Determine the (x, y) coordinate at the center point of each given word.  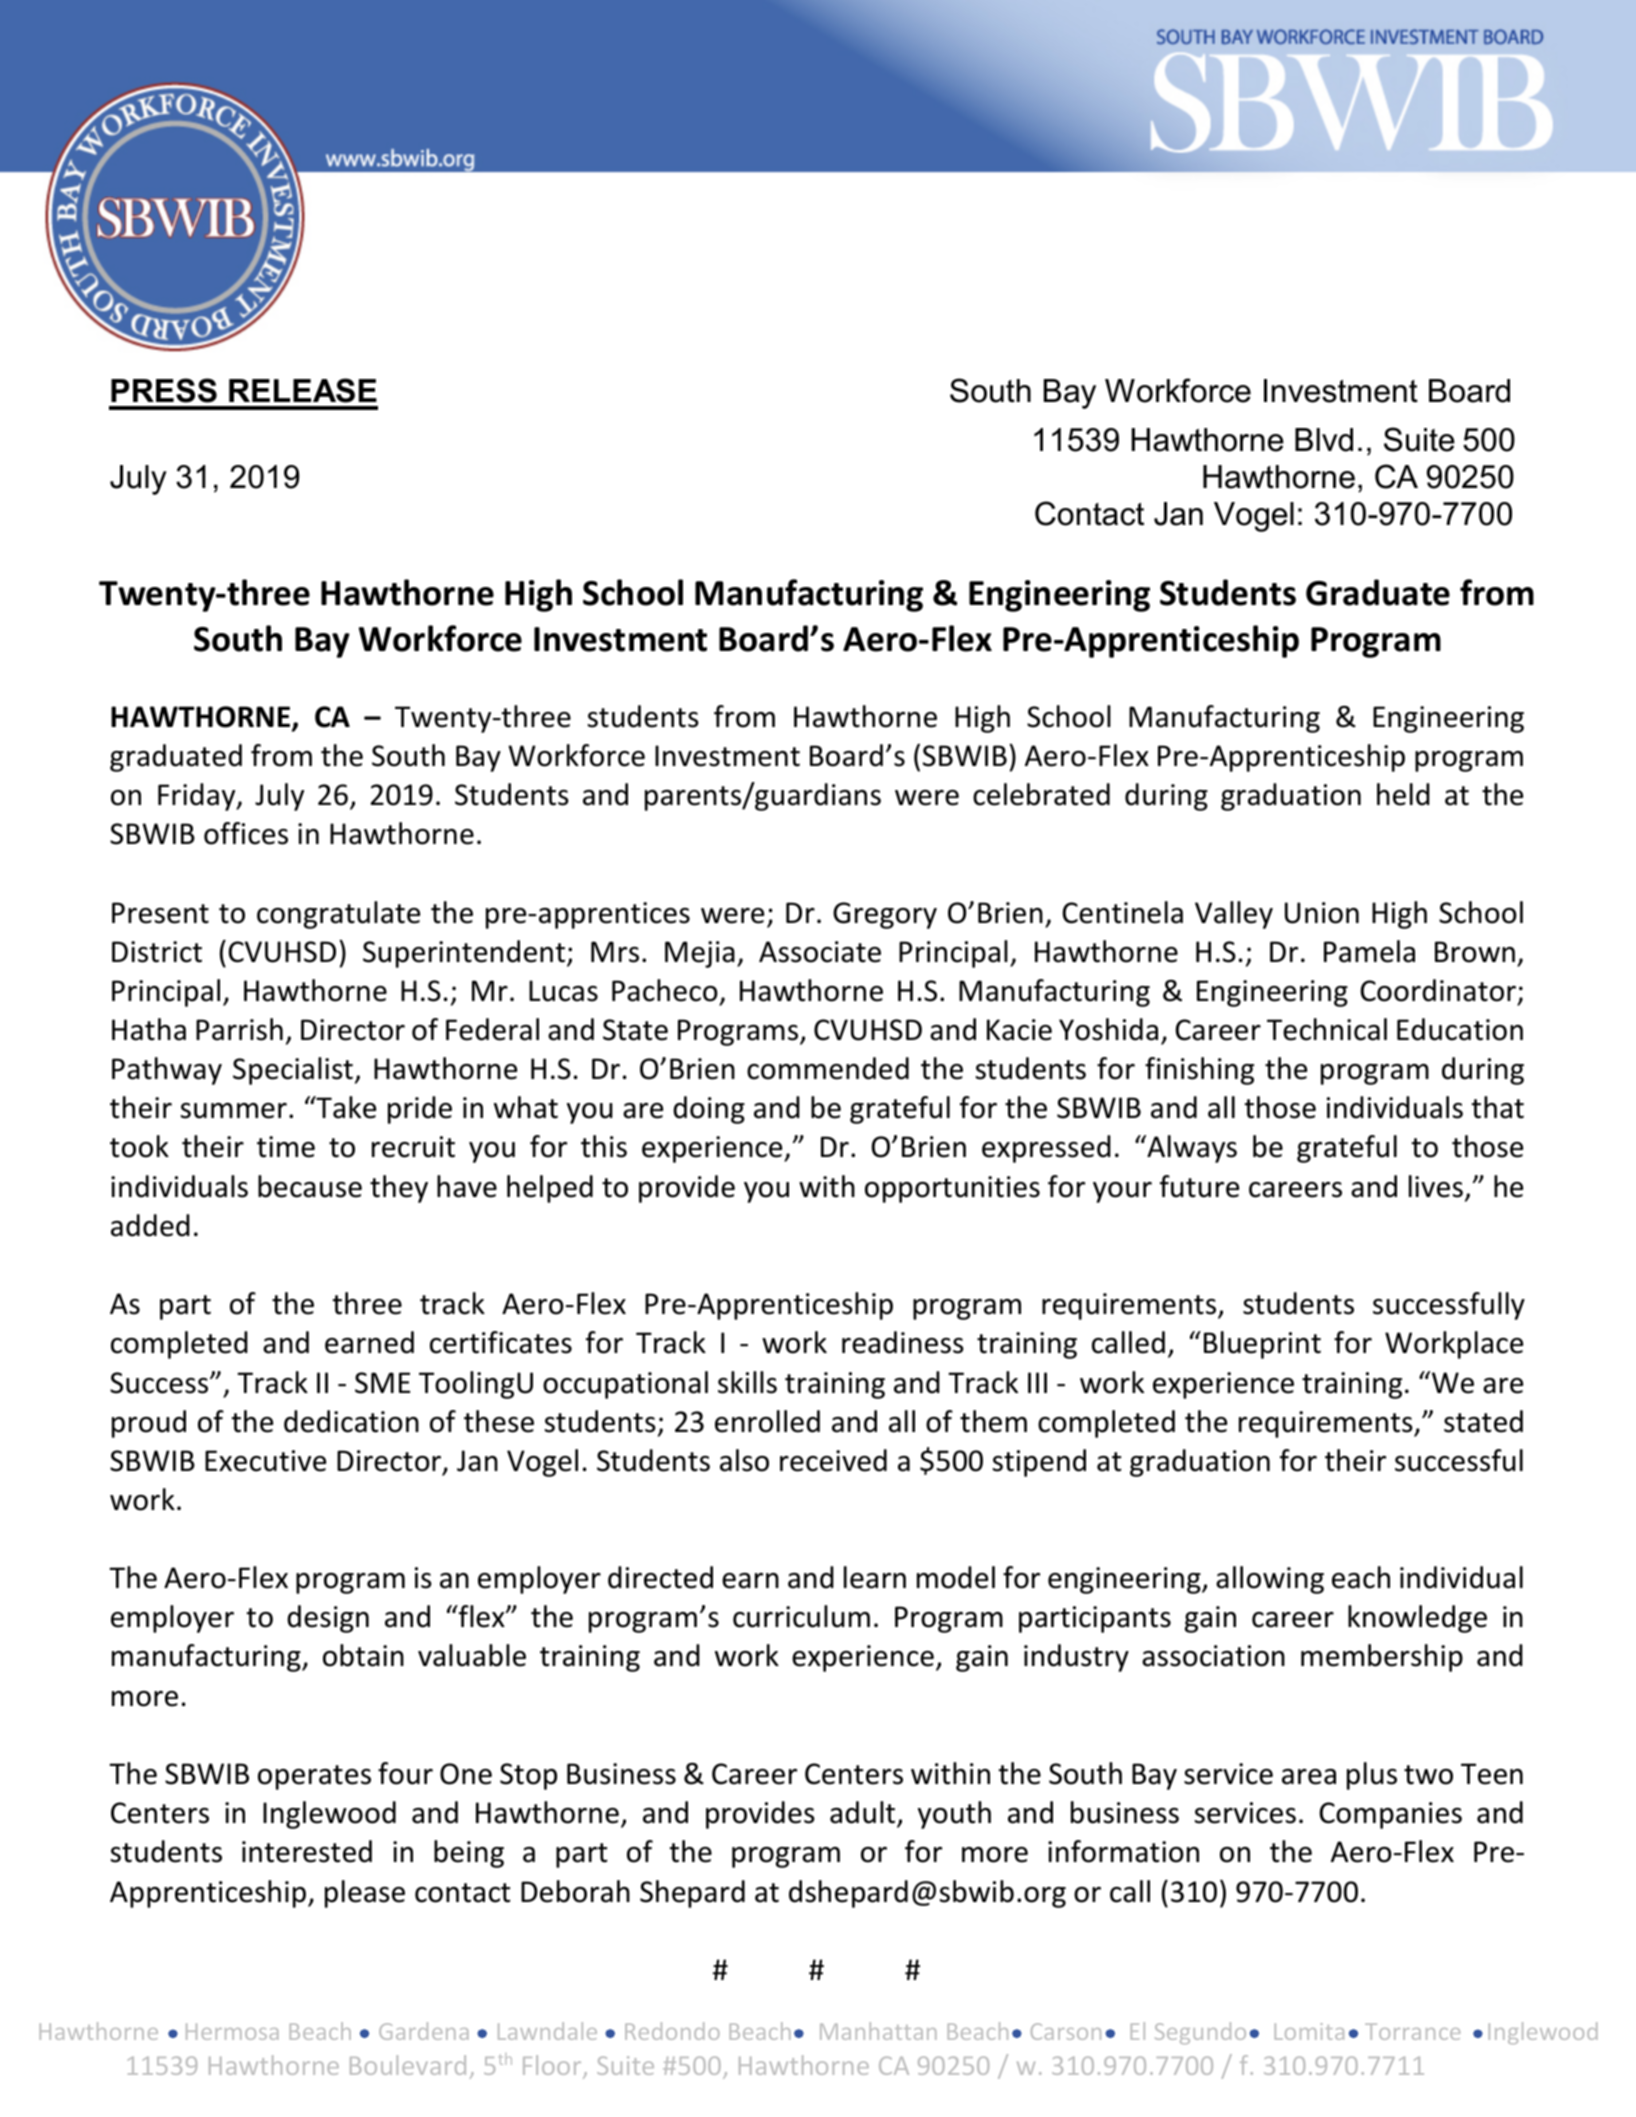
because (310, 1186)
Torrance (1412, 2031)
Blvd (1324, 440)
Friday (198, 797)
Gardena (424, 2031)
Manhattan (878, 2031)
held (1403, 794)
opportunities (952, 1189)
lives (1436, 1186)
